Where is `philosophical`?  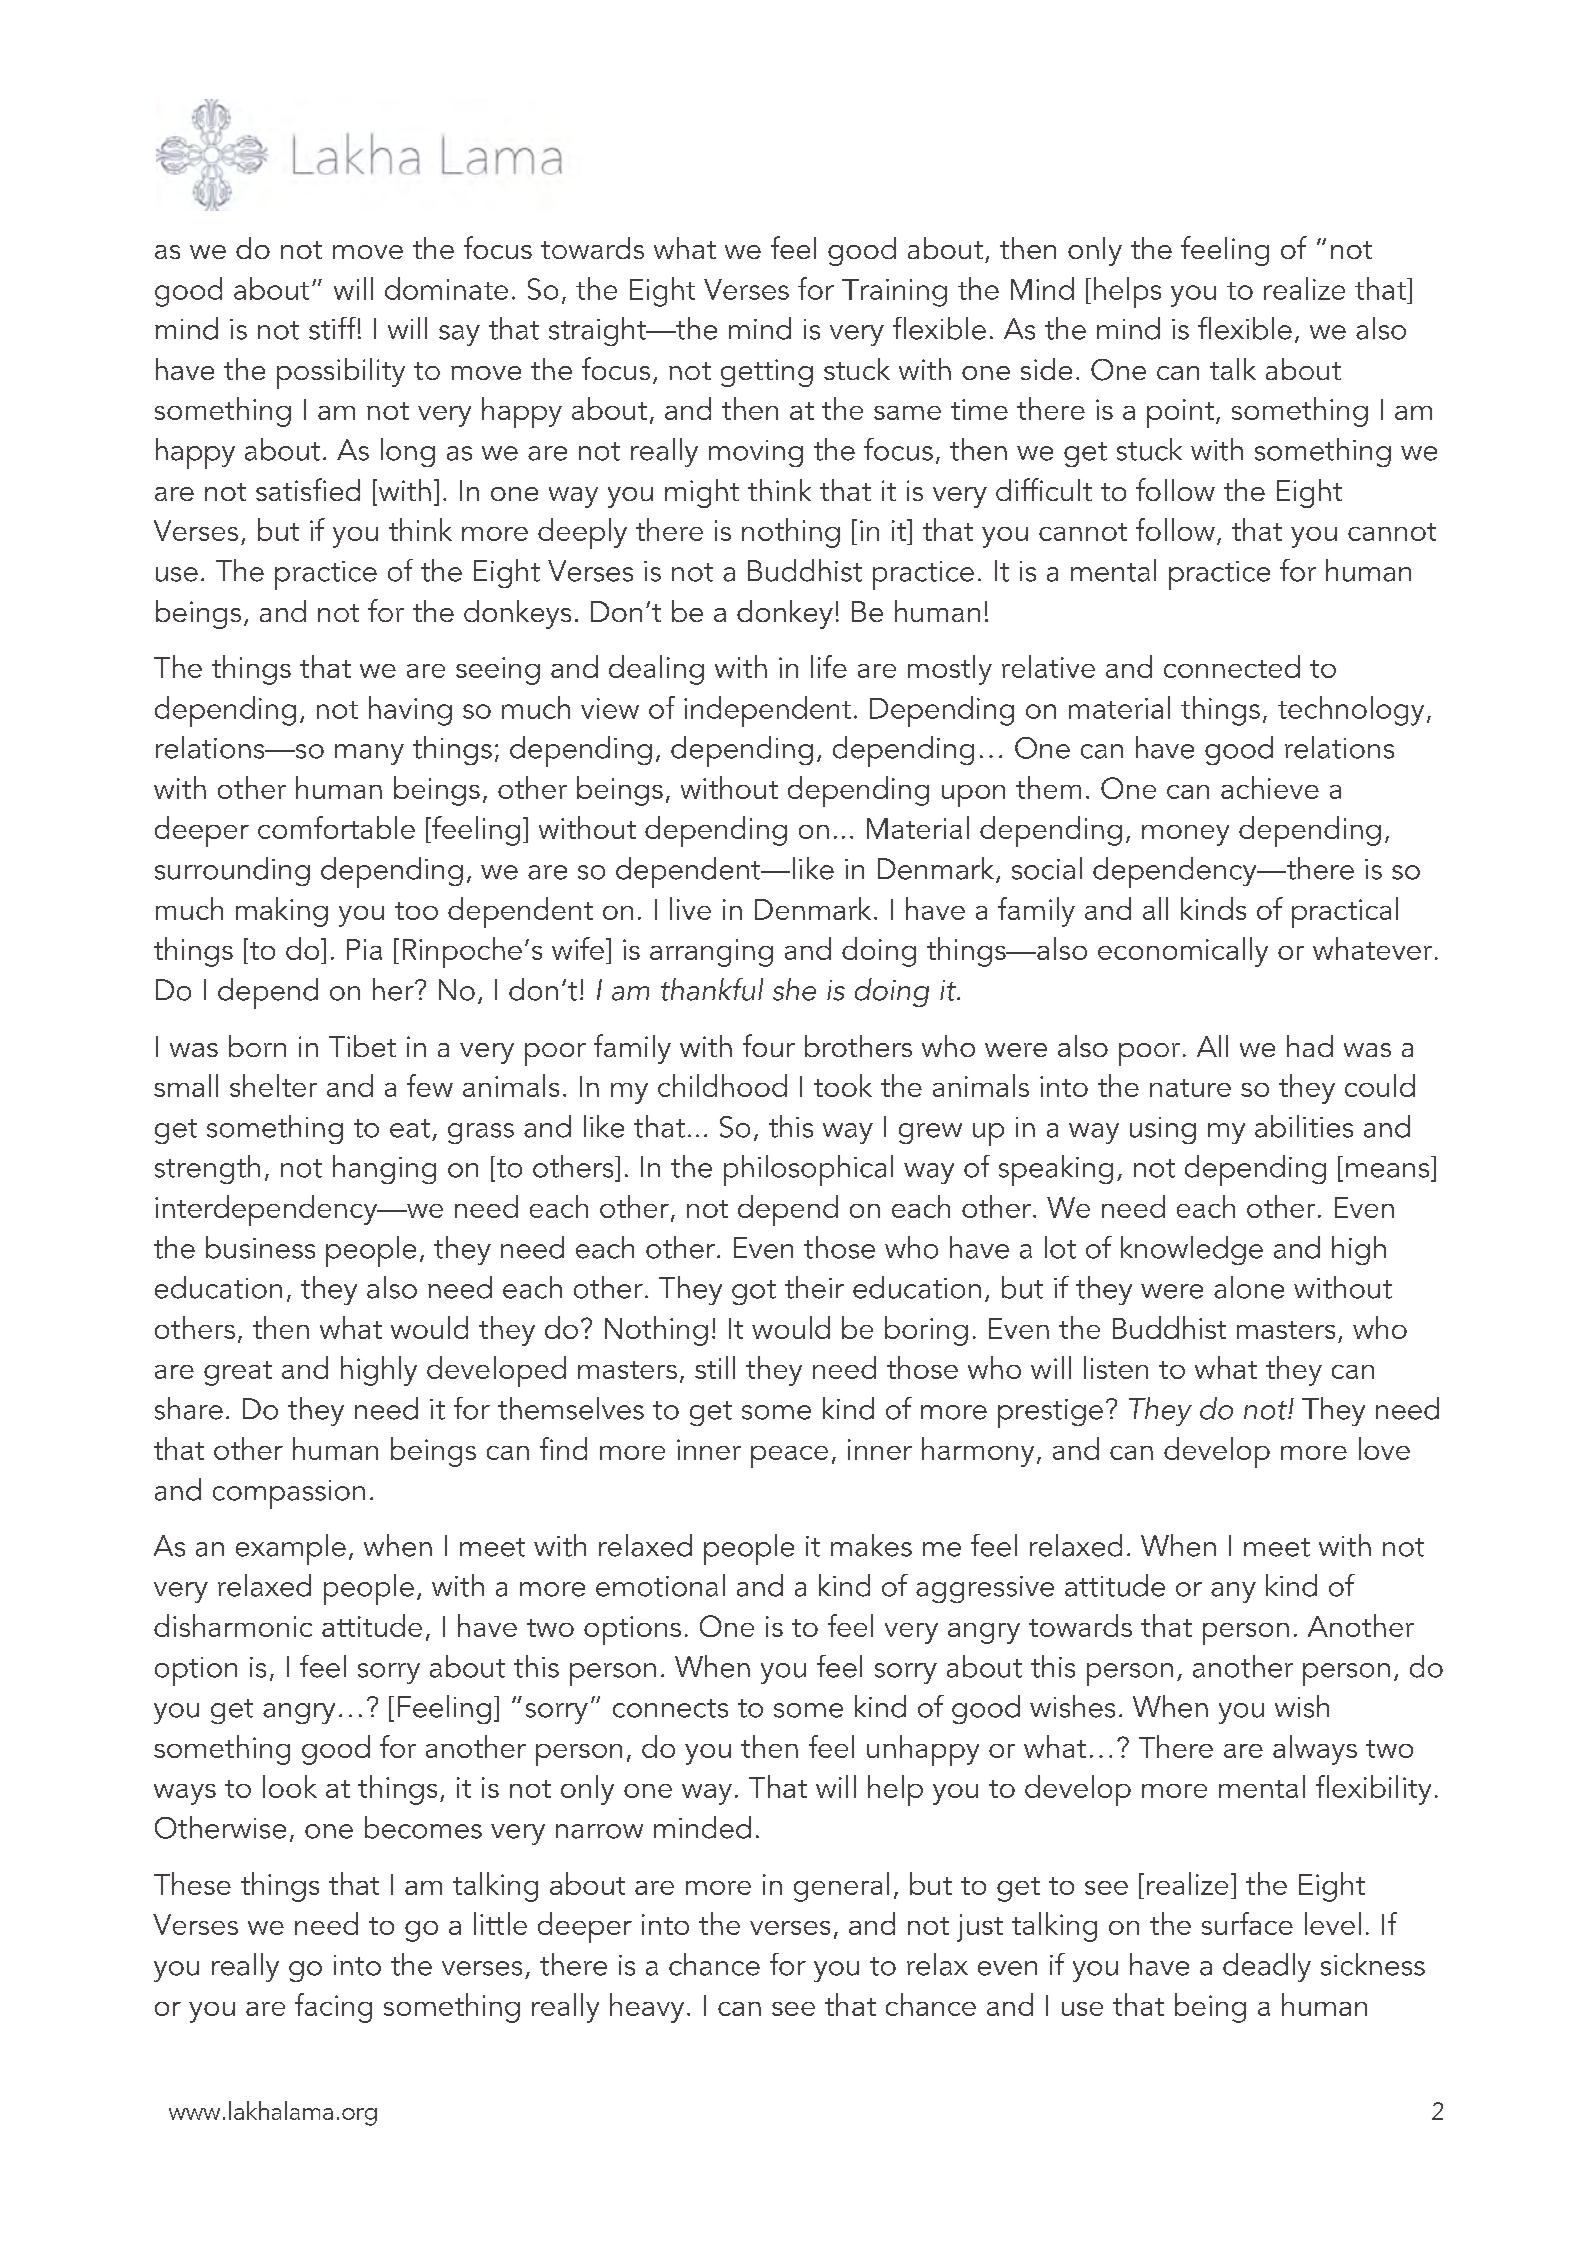
philosophical is located at coordinates (808, 1170).
